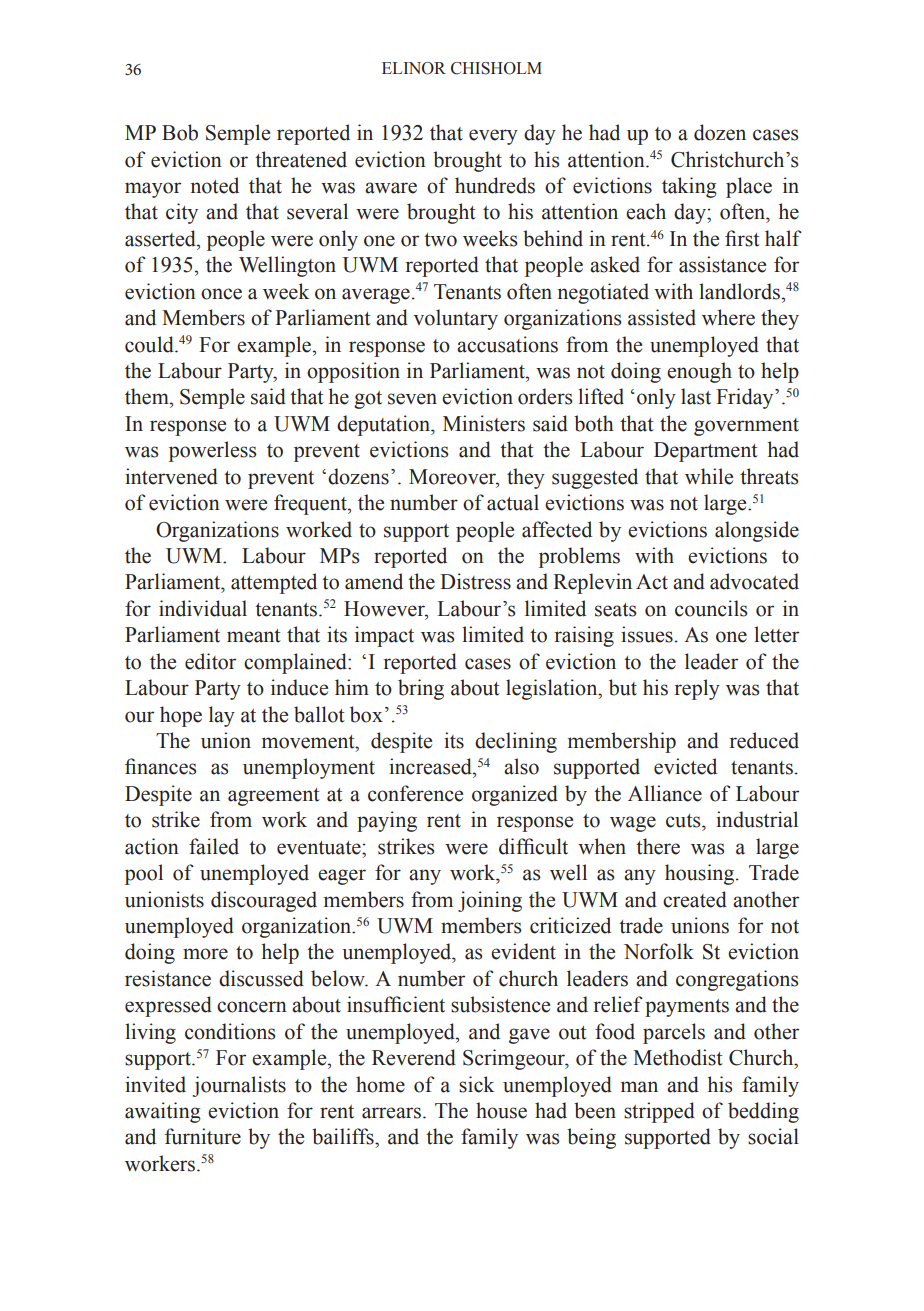 The height and width of the screenshot is (1311, 924). Describe the element at coordinates (689, 187) in the screenshot. I see `taking` at that location.
